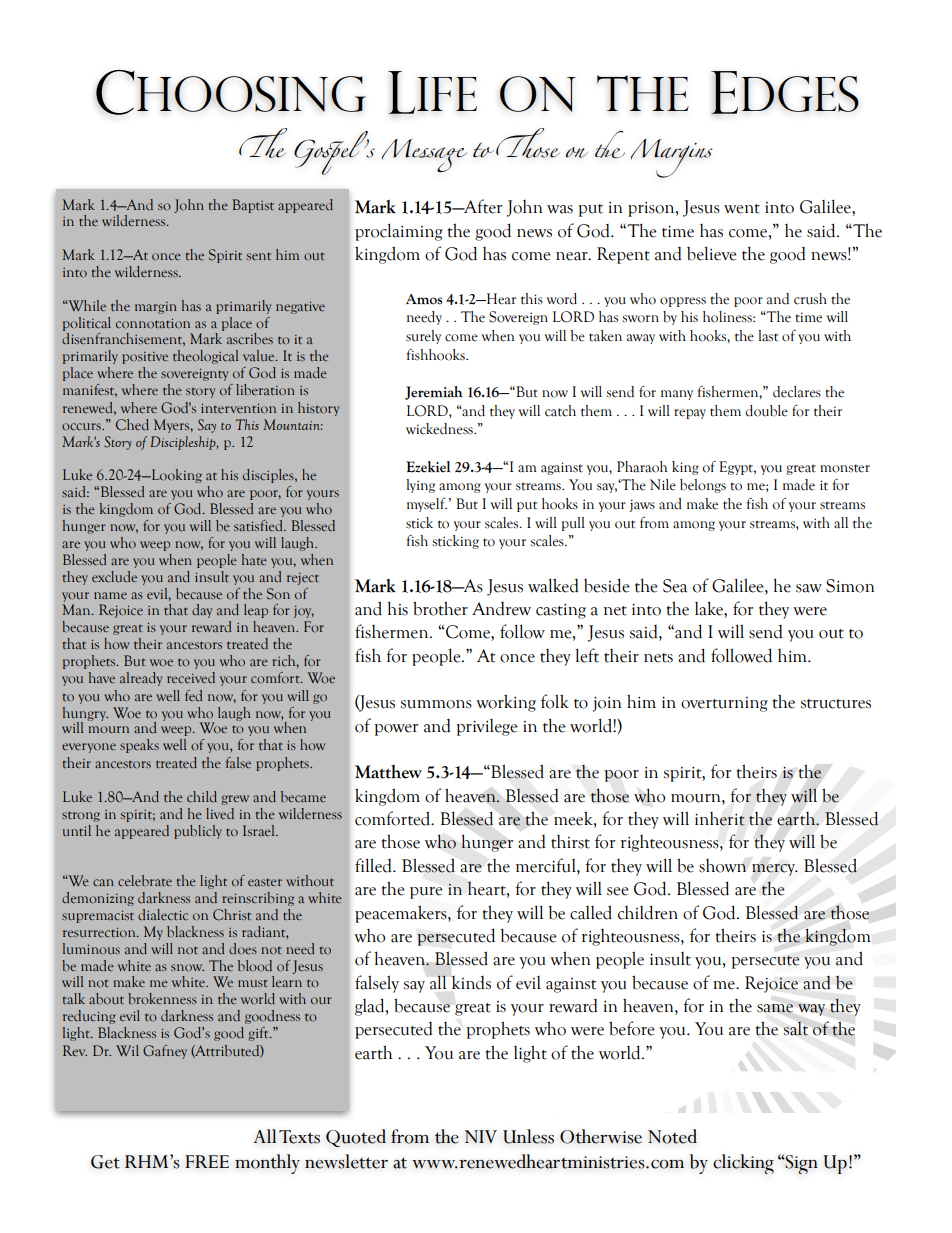 The image size is (952, 1233). What do you see at coordinates (207, 1161) in the screenshot?
I see `FREE` at bounding box center [207, 1161].
